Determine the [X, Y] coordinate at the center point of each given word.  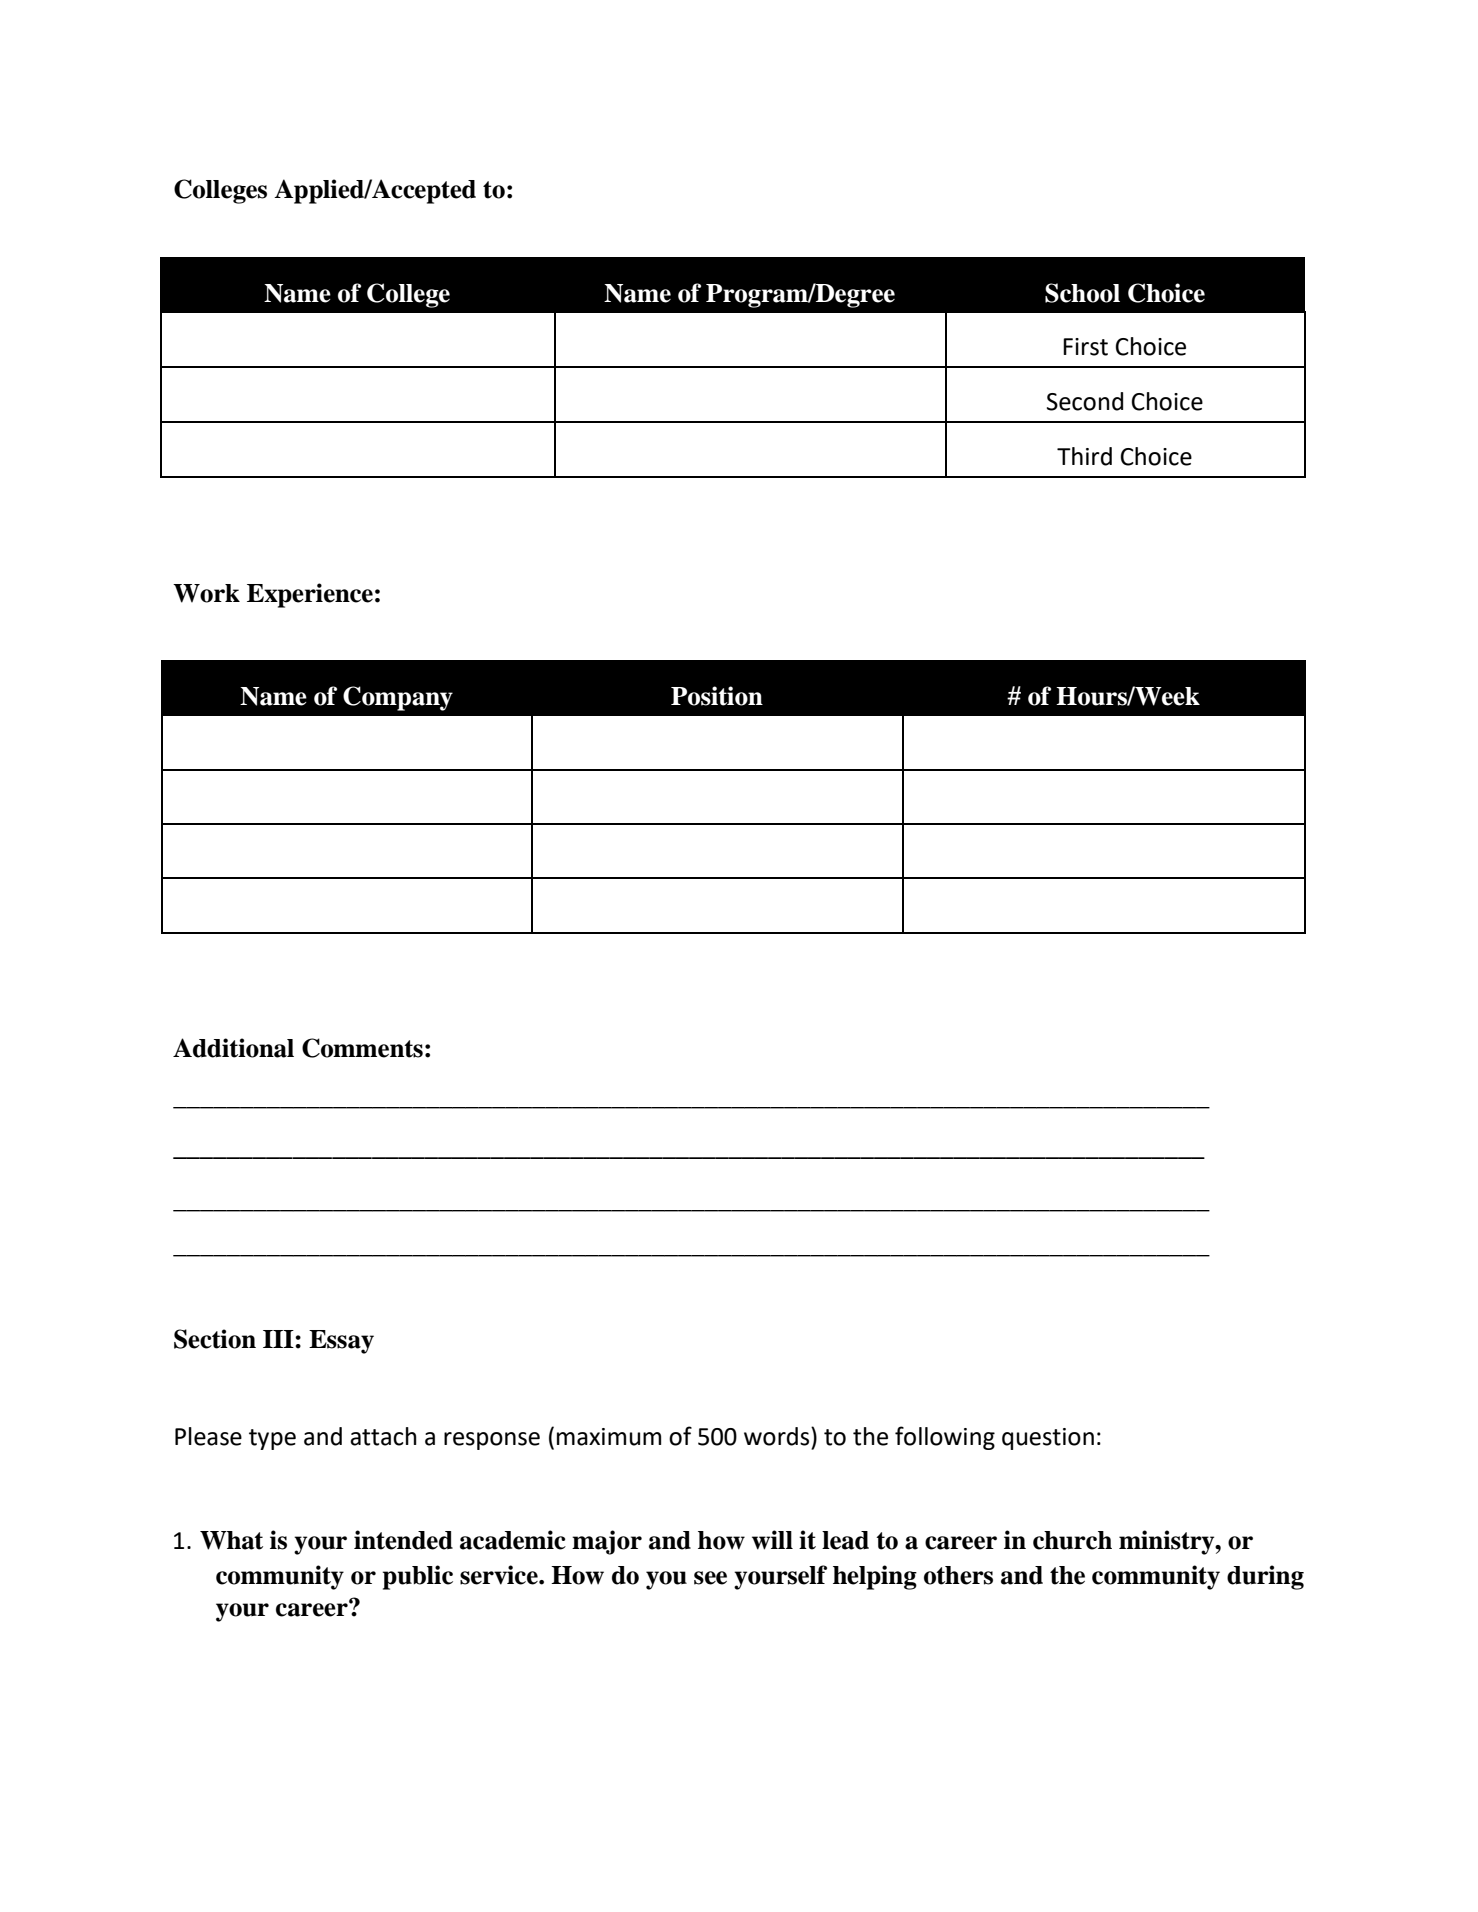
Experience [310, 595]
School [1082, 293]
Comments [362, 1048]
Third [1084, 456]
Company [398, 698]
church [1072, 1540]
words [778, 1436]
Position [717, 696]
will [772, 1540]
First [1085, 347]
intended [403, 1540]
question [1048, 1439]
